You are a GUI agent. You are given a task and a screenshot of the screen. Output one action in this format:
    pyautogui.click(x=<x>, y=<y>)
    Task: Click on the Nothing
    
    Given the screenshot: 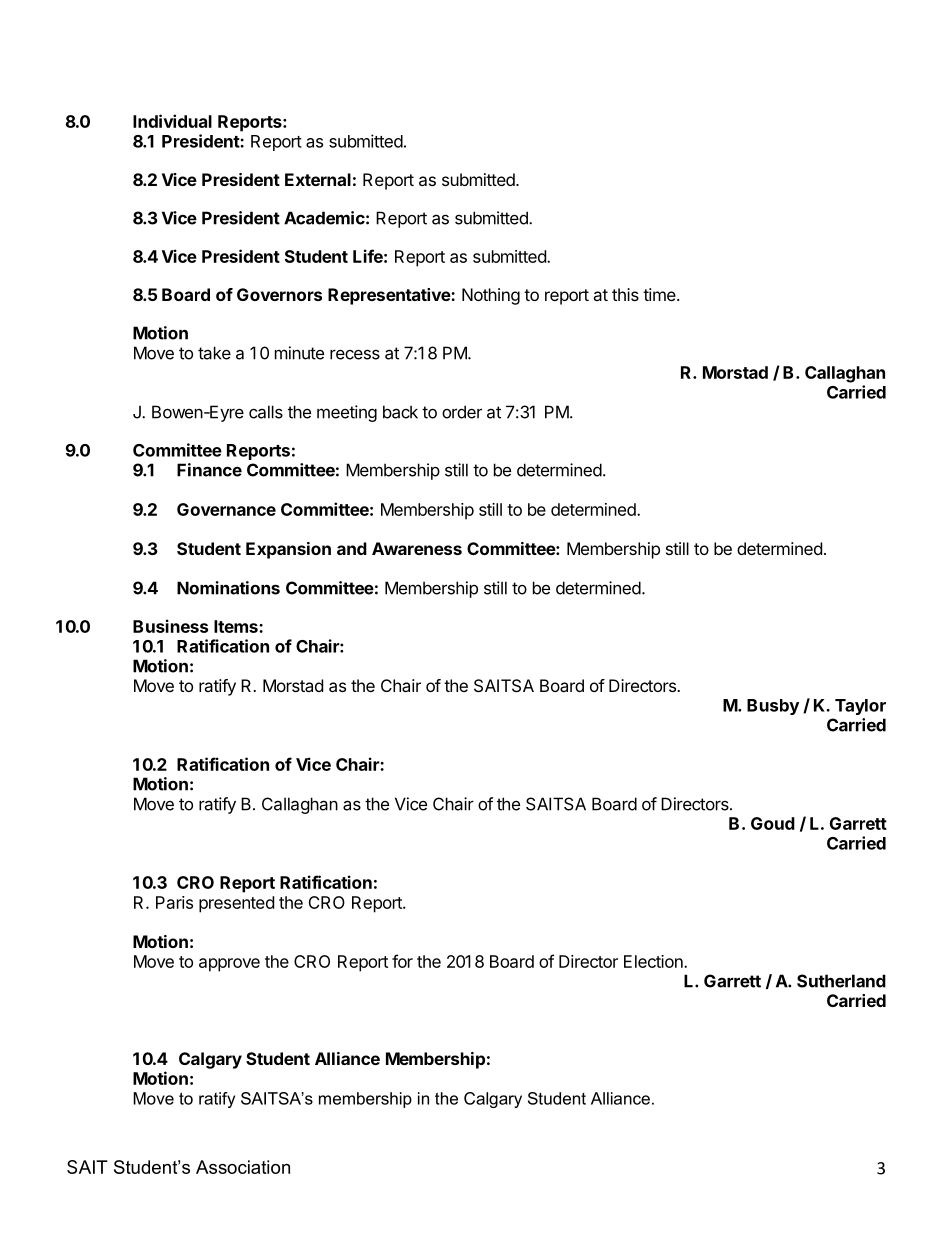 What is the action you would take?
    pyautogui.click(x=491, y=296)
